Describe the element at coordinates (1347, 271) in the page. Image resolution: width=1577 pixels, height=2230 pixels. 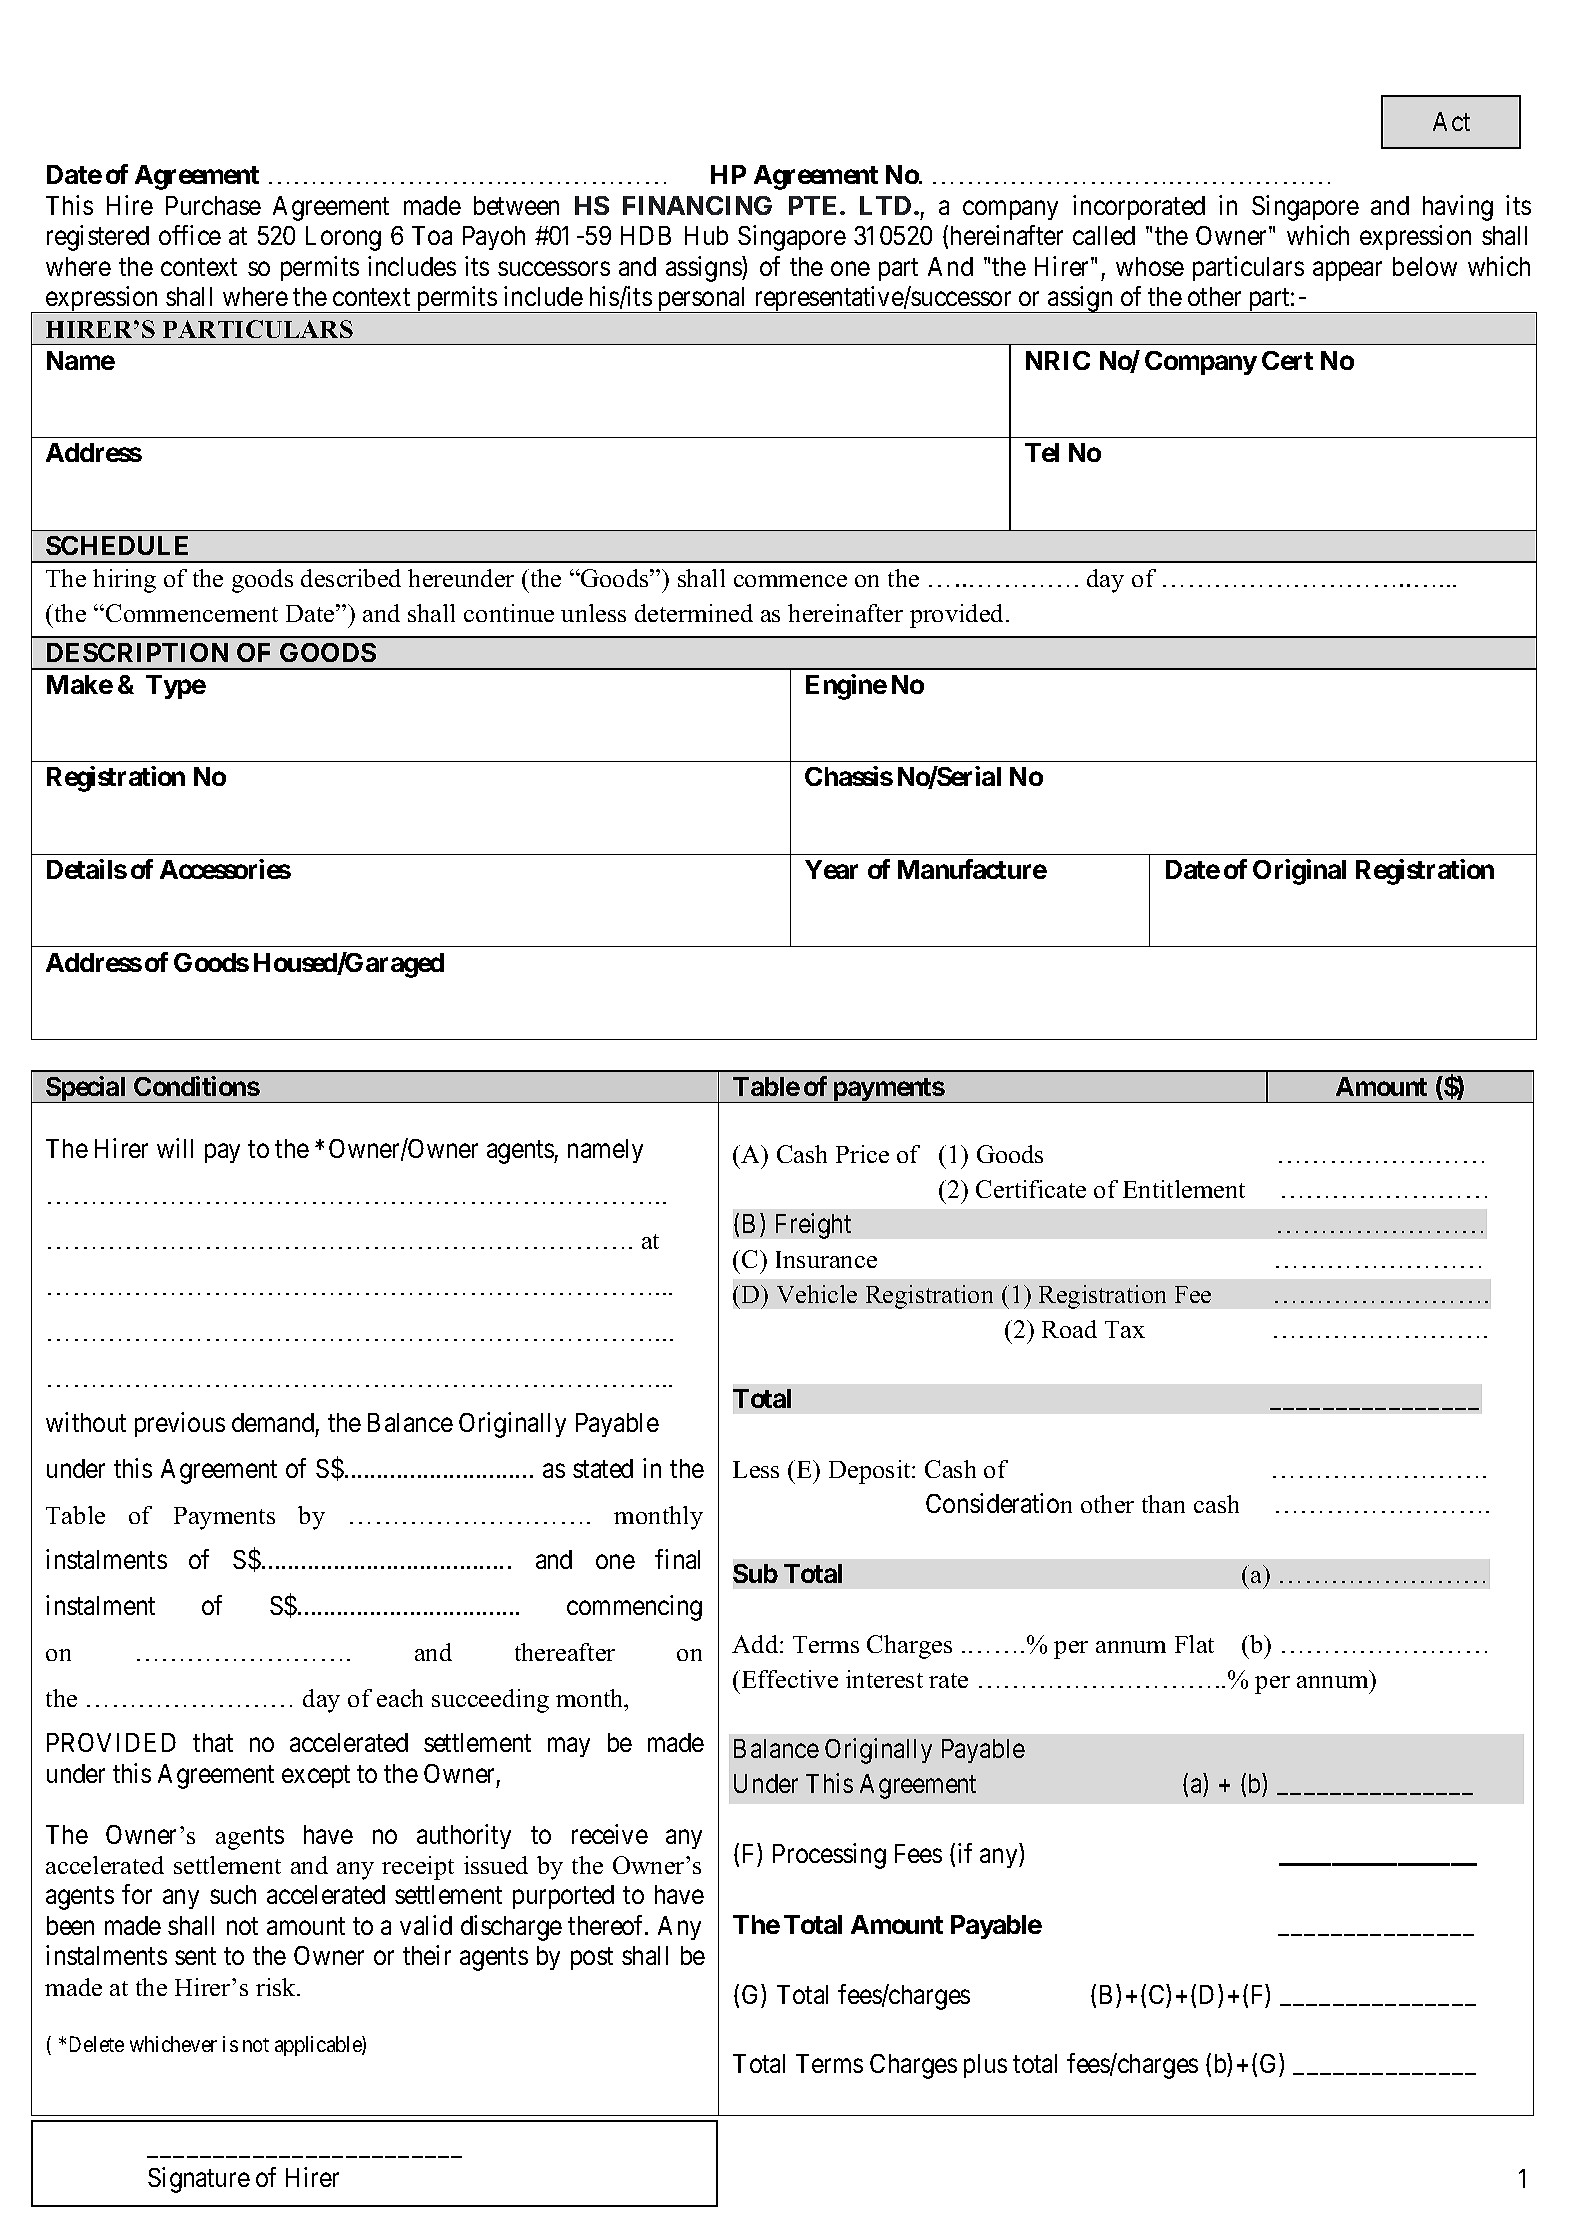
I see `appear` at that location.
